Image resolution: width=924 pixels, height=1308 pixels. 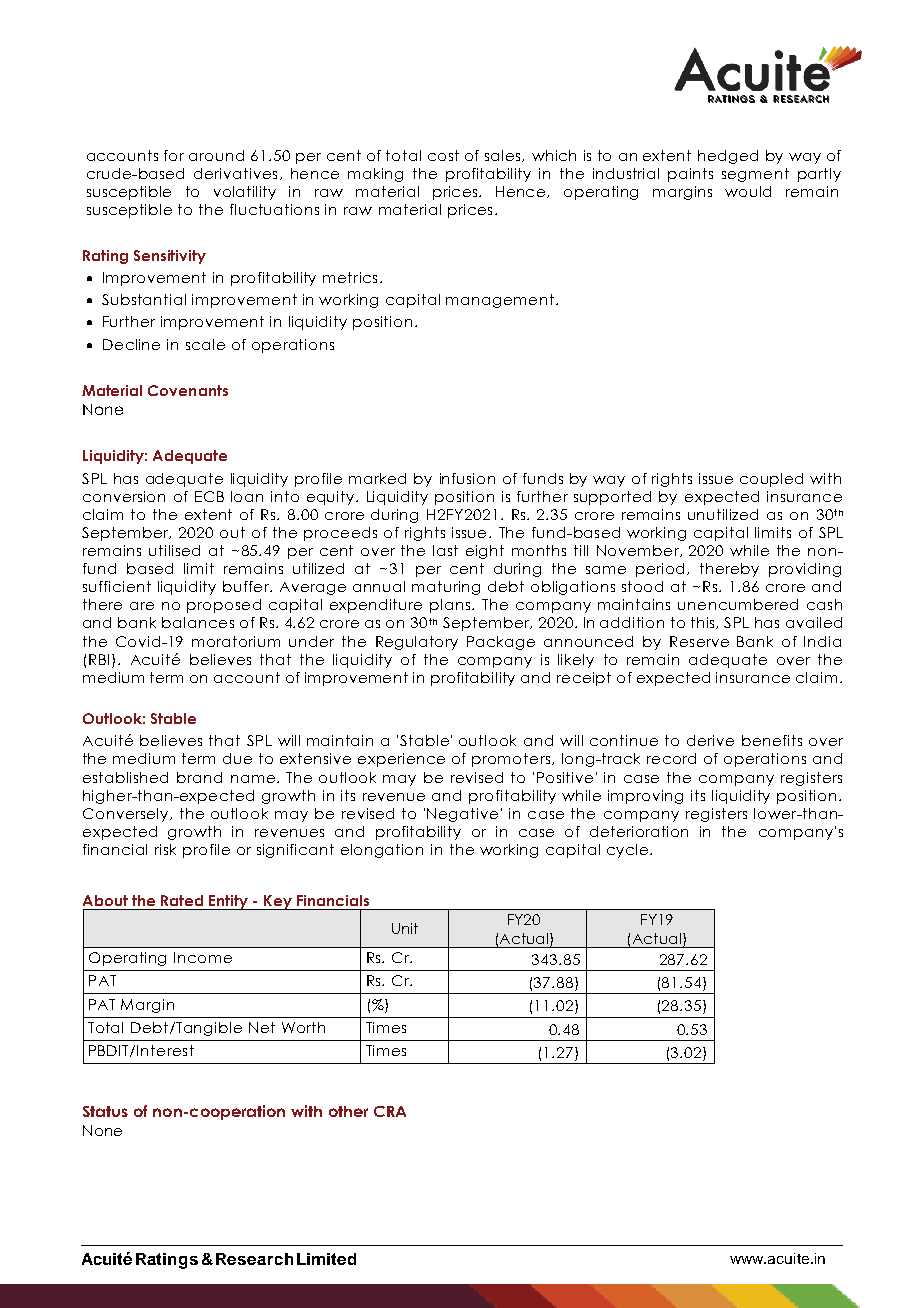 I want to click on derive, so click(x=710, y=740).
